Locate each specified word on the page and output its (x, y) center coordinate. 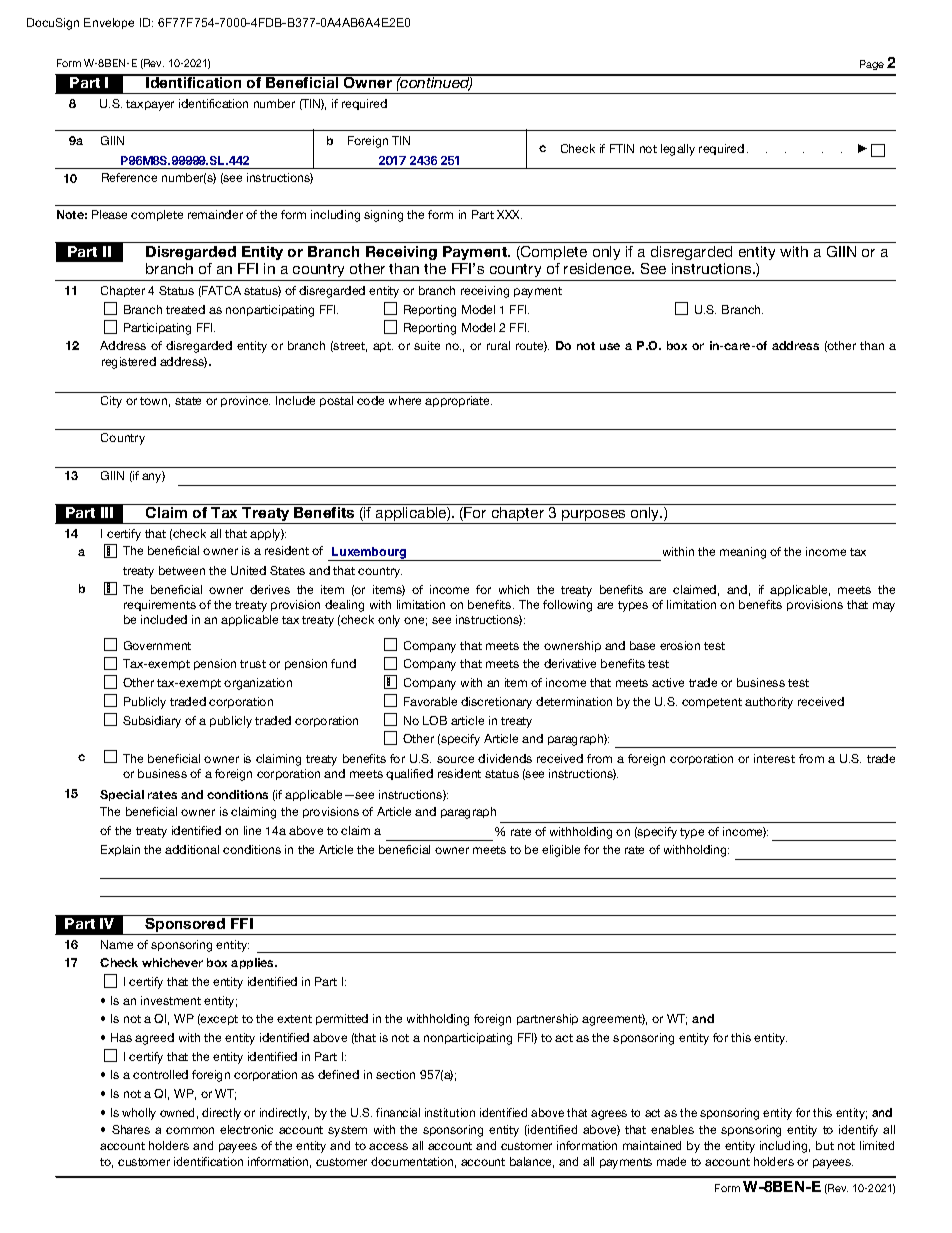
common (190, 1130)
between (182, 570)
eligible (561, 851)
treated (185, 309)
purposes (594, 517)
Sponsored (185, 926)
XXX (509, 214)
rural (498, 345)
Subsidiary (152, 722)
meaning (743, 553)
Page (872, 65)
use (610, 346)
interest (774, 758)
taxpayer (150, 105)
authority (769, 703)
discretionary (496, 703)
